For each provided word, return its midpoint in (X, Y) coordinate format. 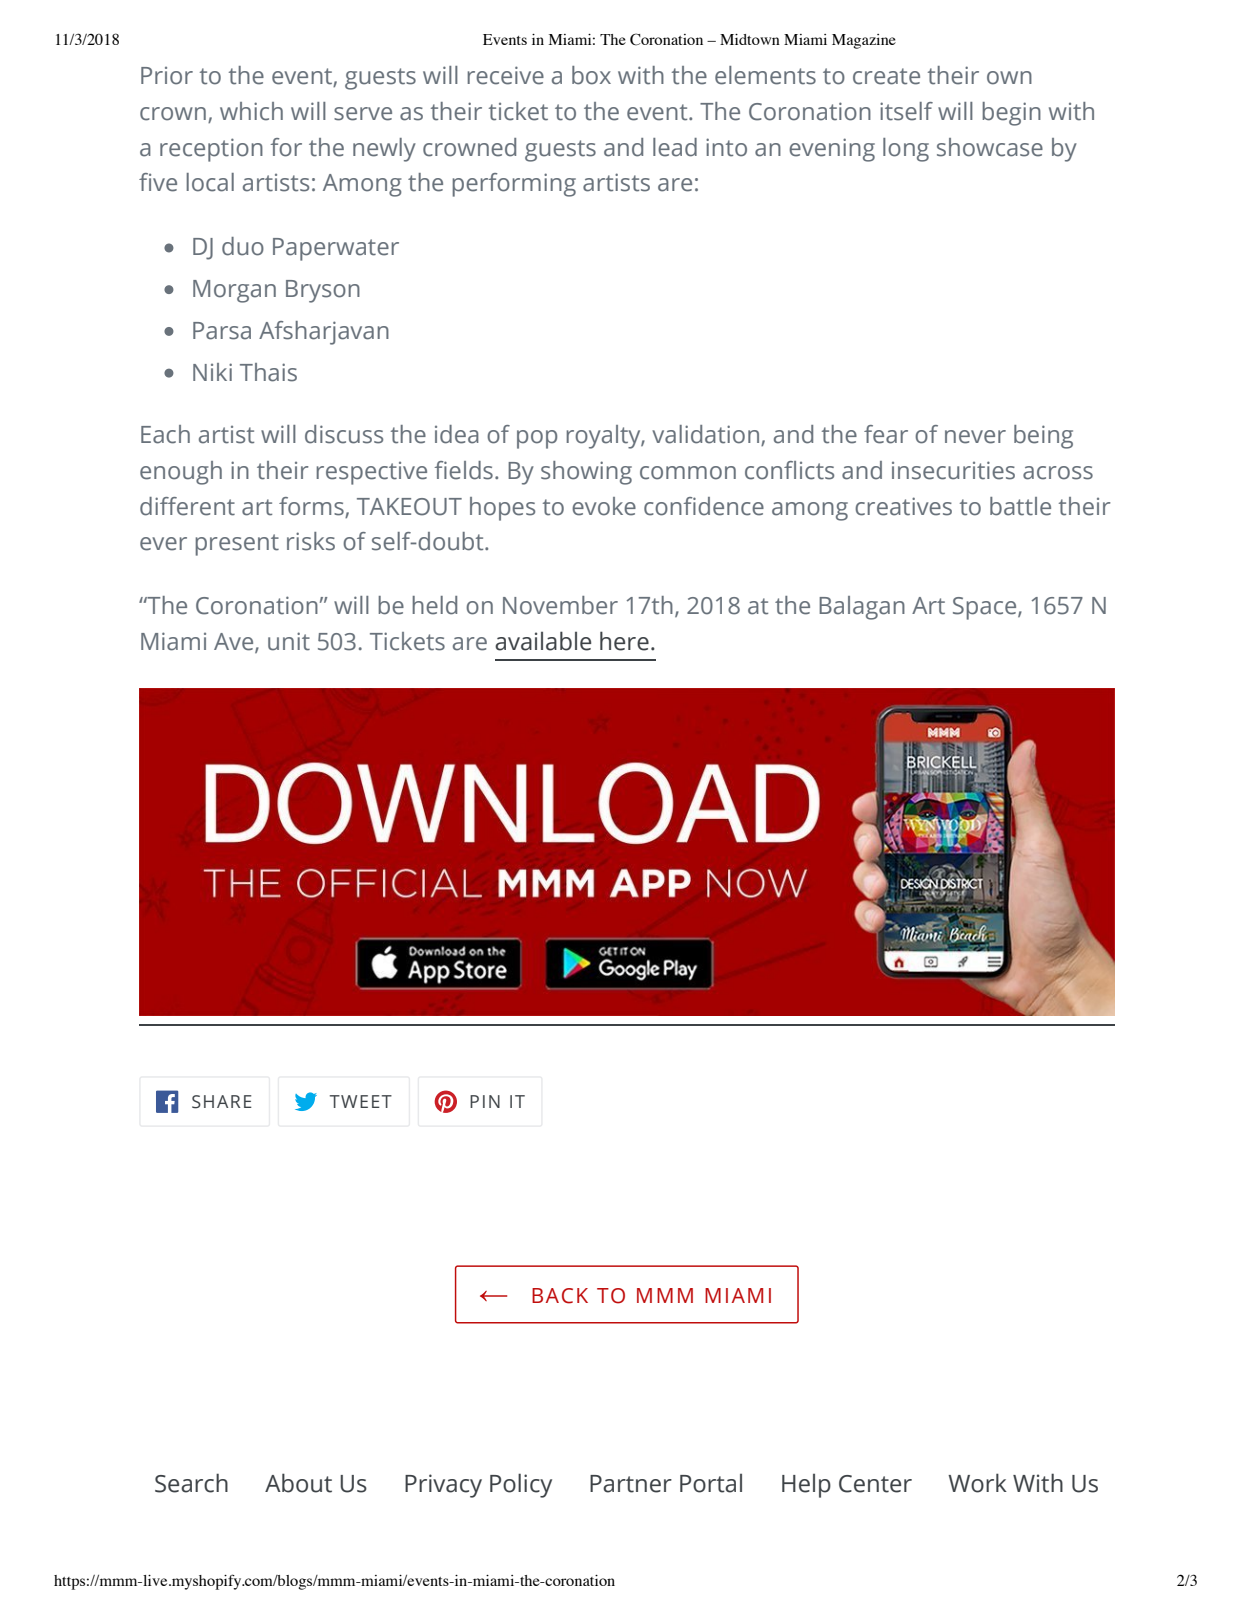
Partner (631, 1484)
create (886, 76)
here (624, 641)
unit (289, 641)
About (298, 1483)
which (251, 111)
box (591, 75)
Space (986, 608)
